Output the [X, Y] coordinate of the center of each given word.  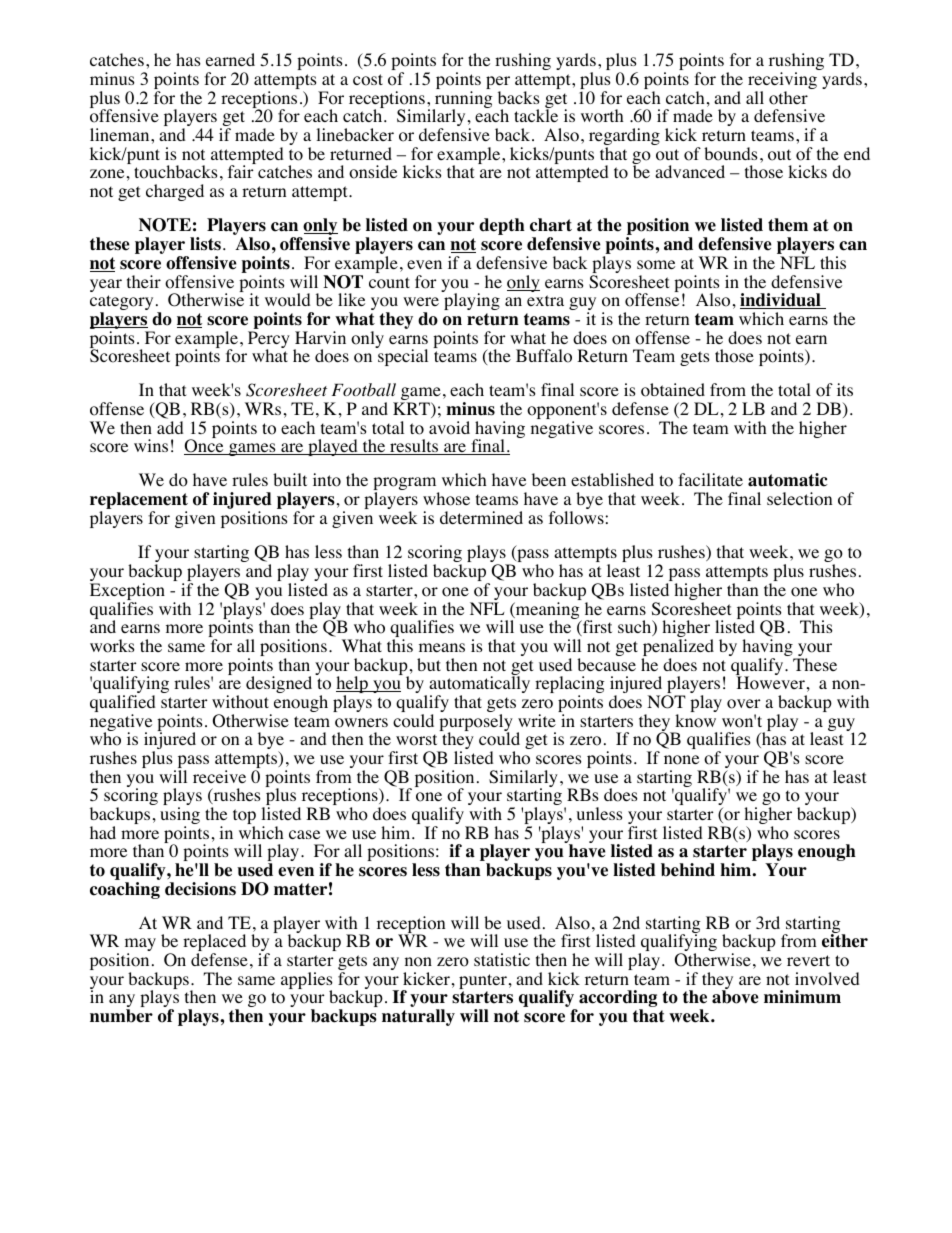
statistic [502, 959]
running [462, 101]
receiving [782, 82]
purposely [476, 724]
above [735, 997]
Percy [269, 341]
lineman [121, 134]
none [681, 760]
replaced [214, 944]
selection [799, 499]
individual [781, 301]
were [421, 301]
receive [219, 776]
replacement [139, 502]
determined [481, 517]
